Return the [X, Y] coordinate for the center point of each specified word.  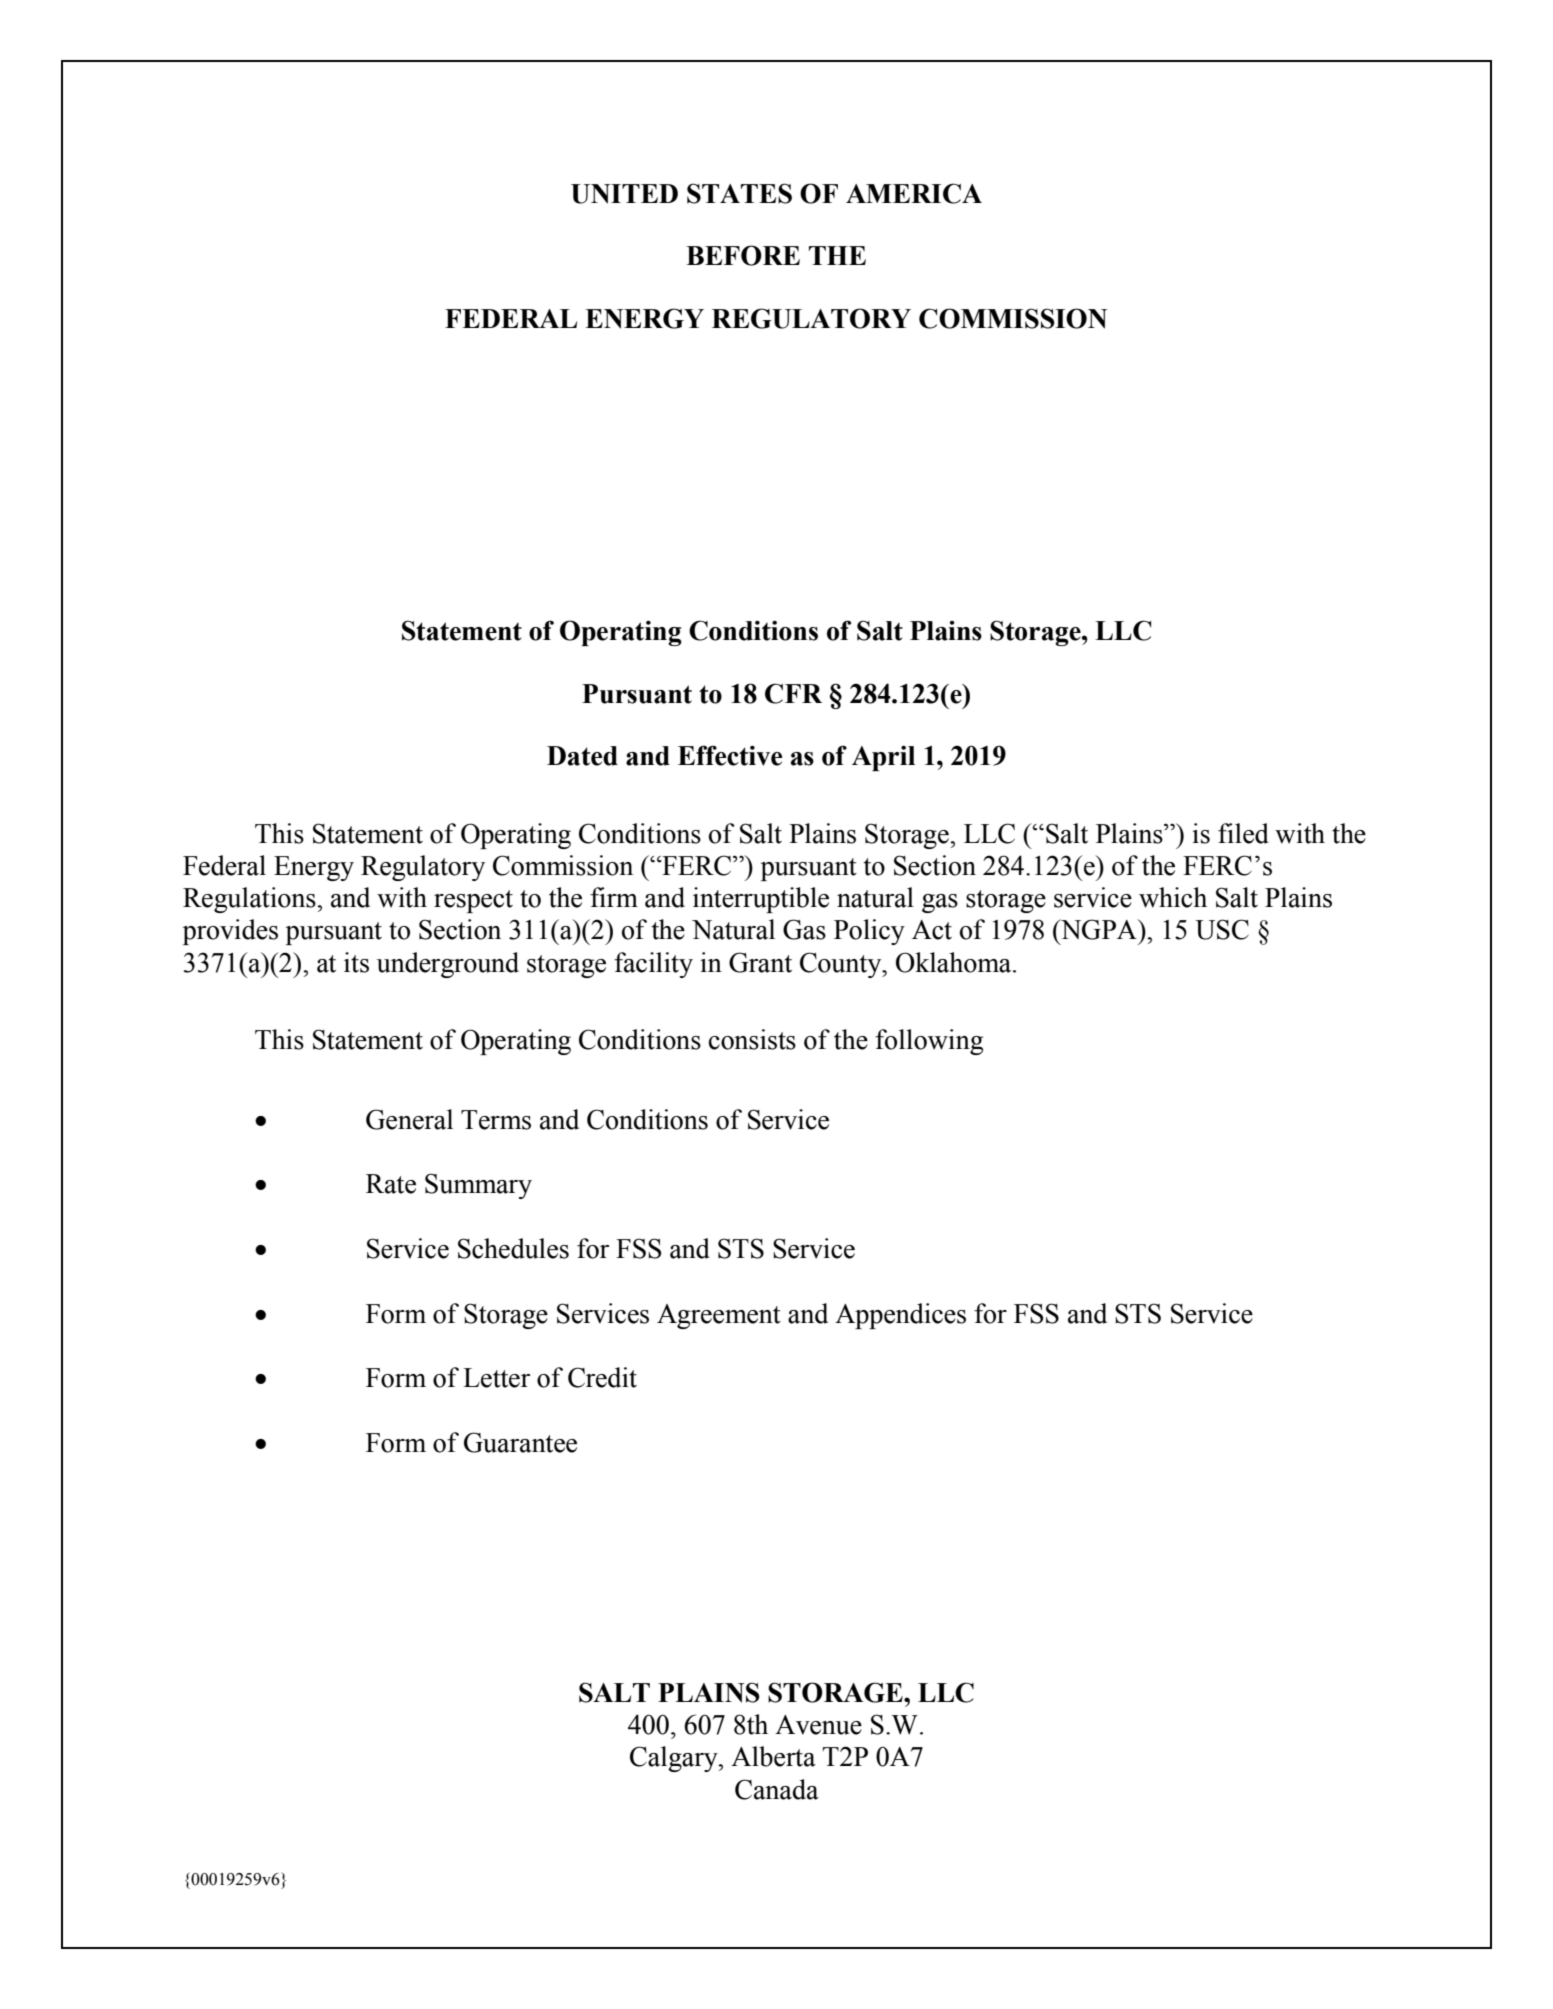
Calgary [675, 1759]
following [929, 1042]
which [1173, 897]
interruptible [761, 900]
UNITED [624, 194]
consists [752, 1039]
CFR [793, 693]
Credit [602, 1377]
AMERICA [914, 193]
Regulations [250, 900]
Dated [582, 756]
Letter [496, 1378]
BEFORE [743, 255]
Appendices [900, 1316]
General [409, 1119]
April [883, 758]
